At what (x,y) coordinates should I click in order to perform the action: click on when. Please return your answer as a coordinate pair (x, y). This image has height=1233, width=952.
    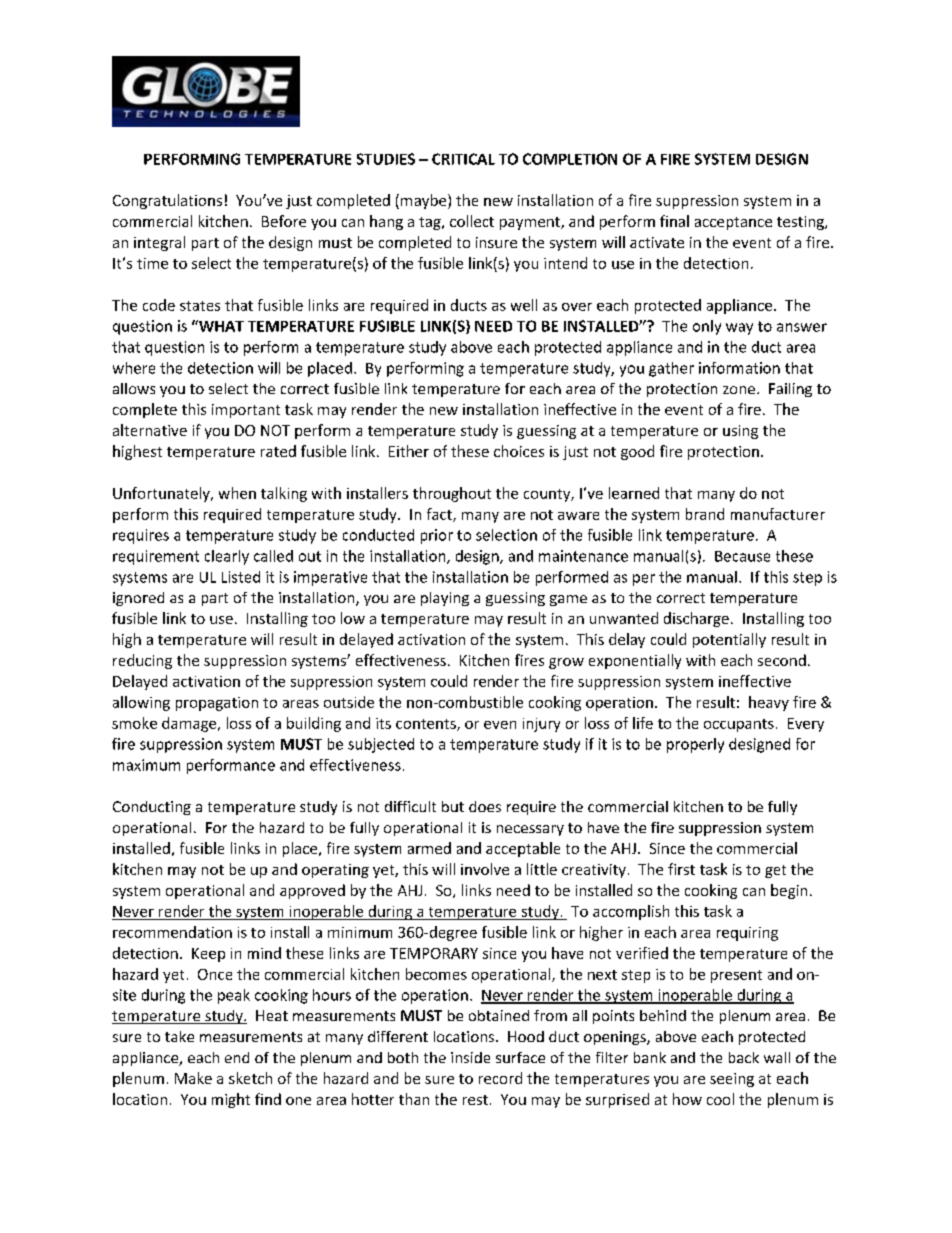
    Looking at the image, I should click on (237, 493).
